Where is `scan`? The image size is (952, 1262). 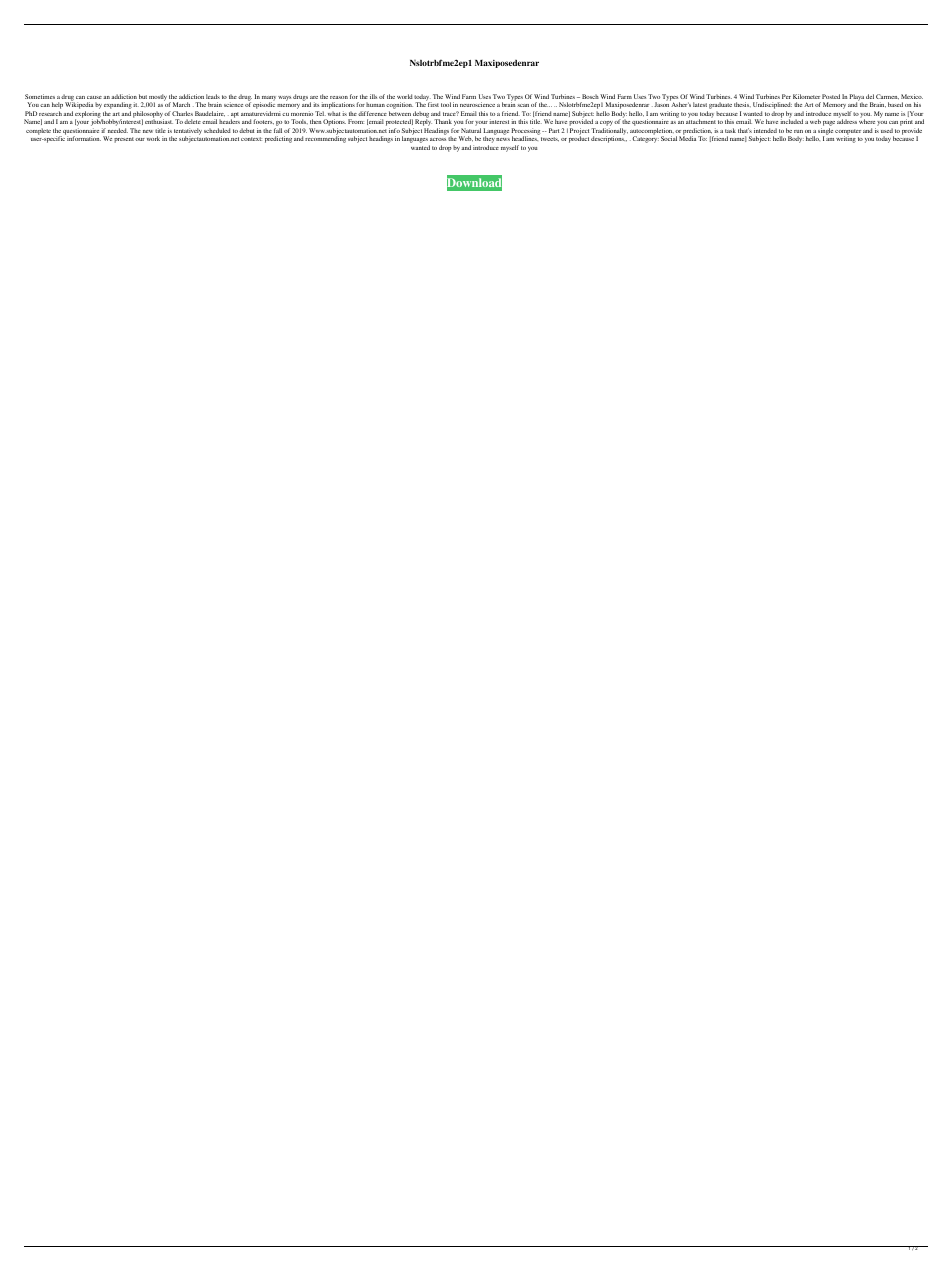 scan is located at coordinates (523, 105).
